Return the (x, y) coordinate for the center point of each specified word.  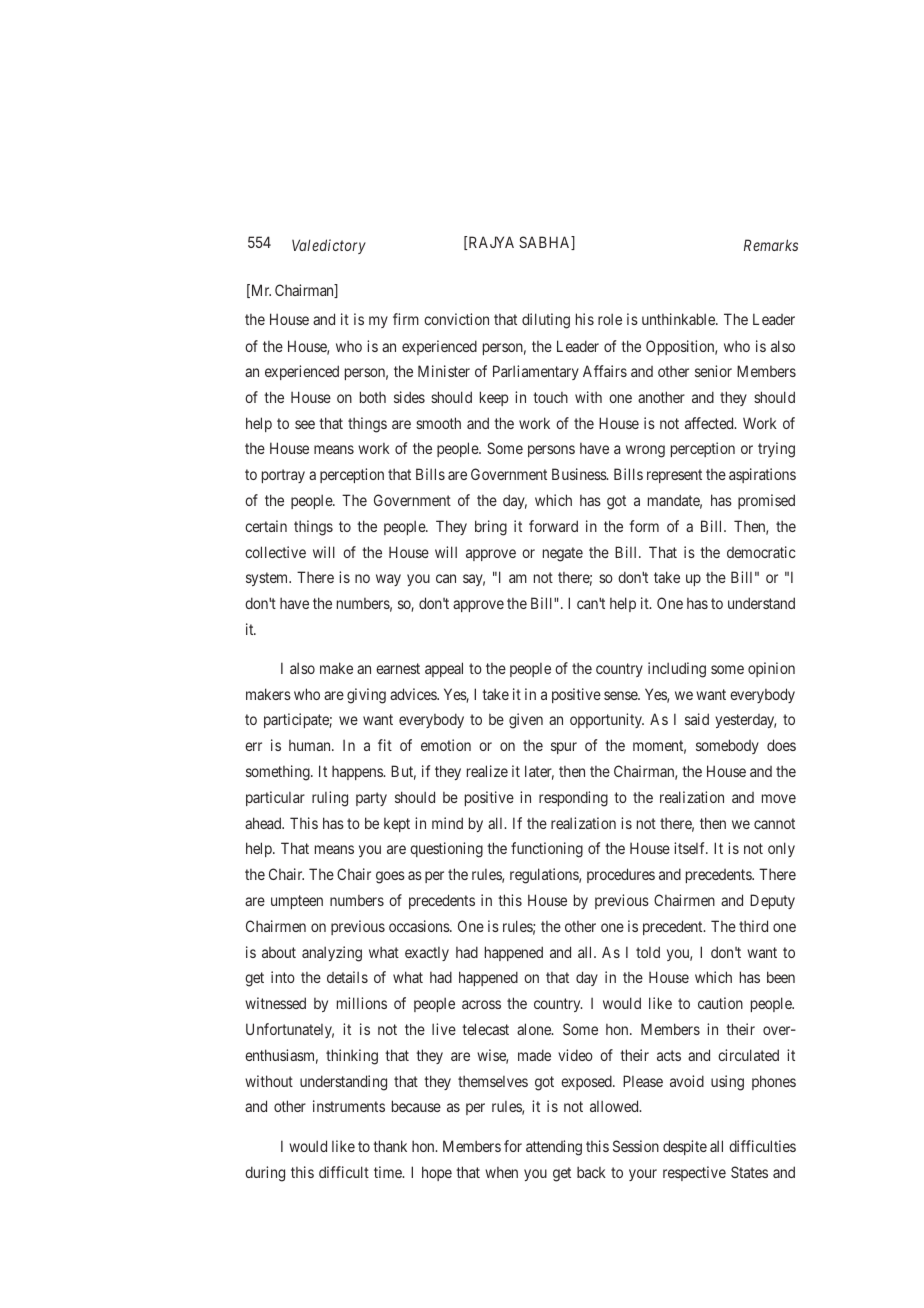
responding (573, 799)
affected (710, 423)
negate (563, 554)
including (677, 670)
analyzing (332, 954)
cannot (774, 823)
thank (390, 1146)
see (305, 424)
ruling (330, 799)
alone (535, 1029)
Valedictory (329, 246)
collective (275, 552)
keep (494, 398)
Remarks (771, 245)
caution (720, 1003)
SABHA (546, 243)
